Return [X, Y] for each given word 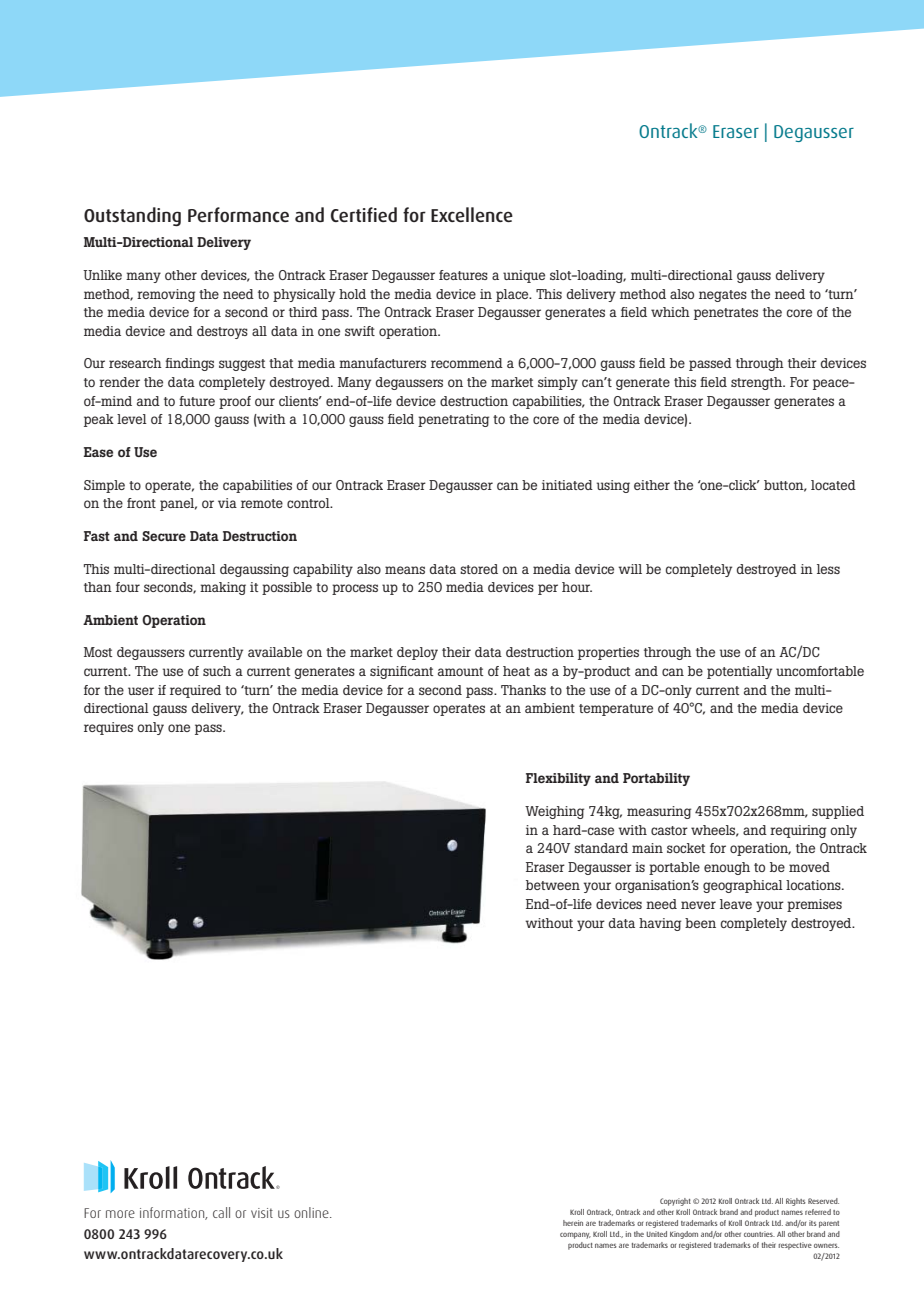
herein [573, 1223]
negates [723, 296]
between [553, 885]
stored [479, 569]
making [223, 588]
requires [108, 728]
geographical [743, 886]
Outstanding [132, 216]
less [828, 569]
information [173, 1213]
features [463, 275]
